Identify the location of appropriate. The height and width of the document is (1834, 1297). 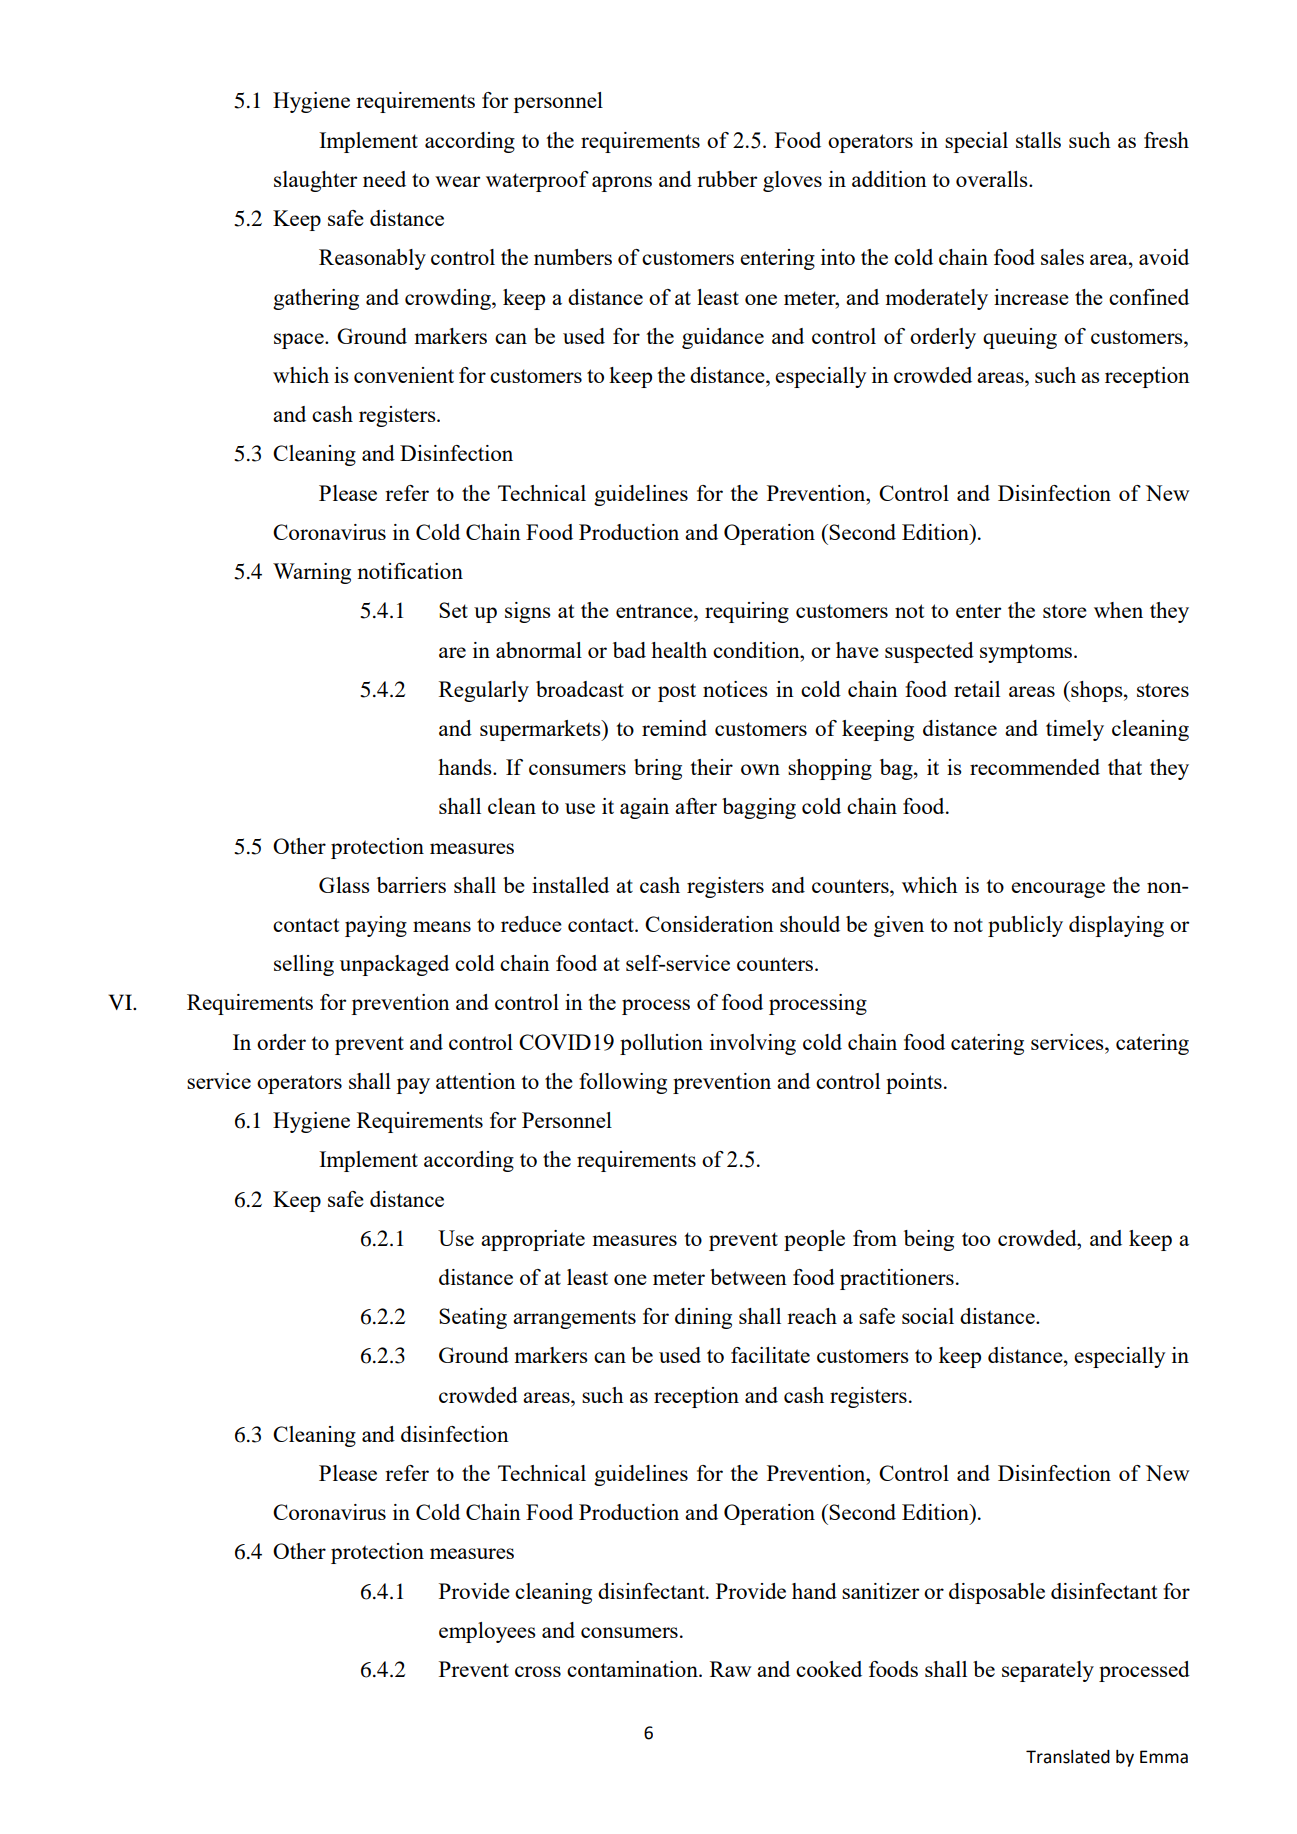
(533, 1240).
